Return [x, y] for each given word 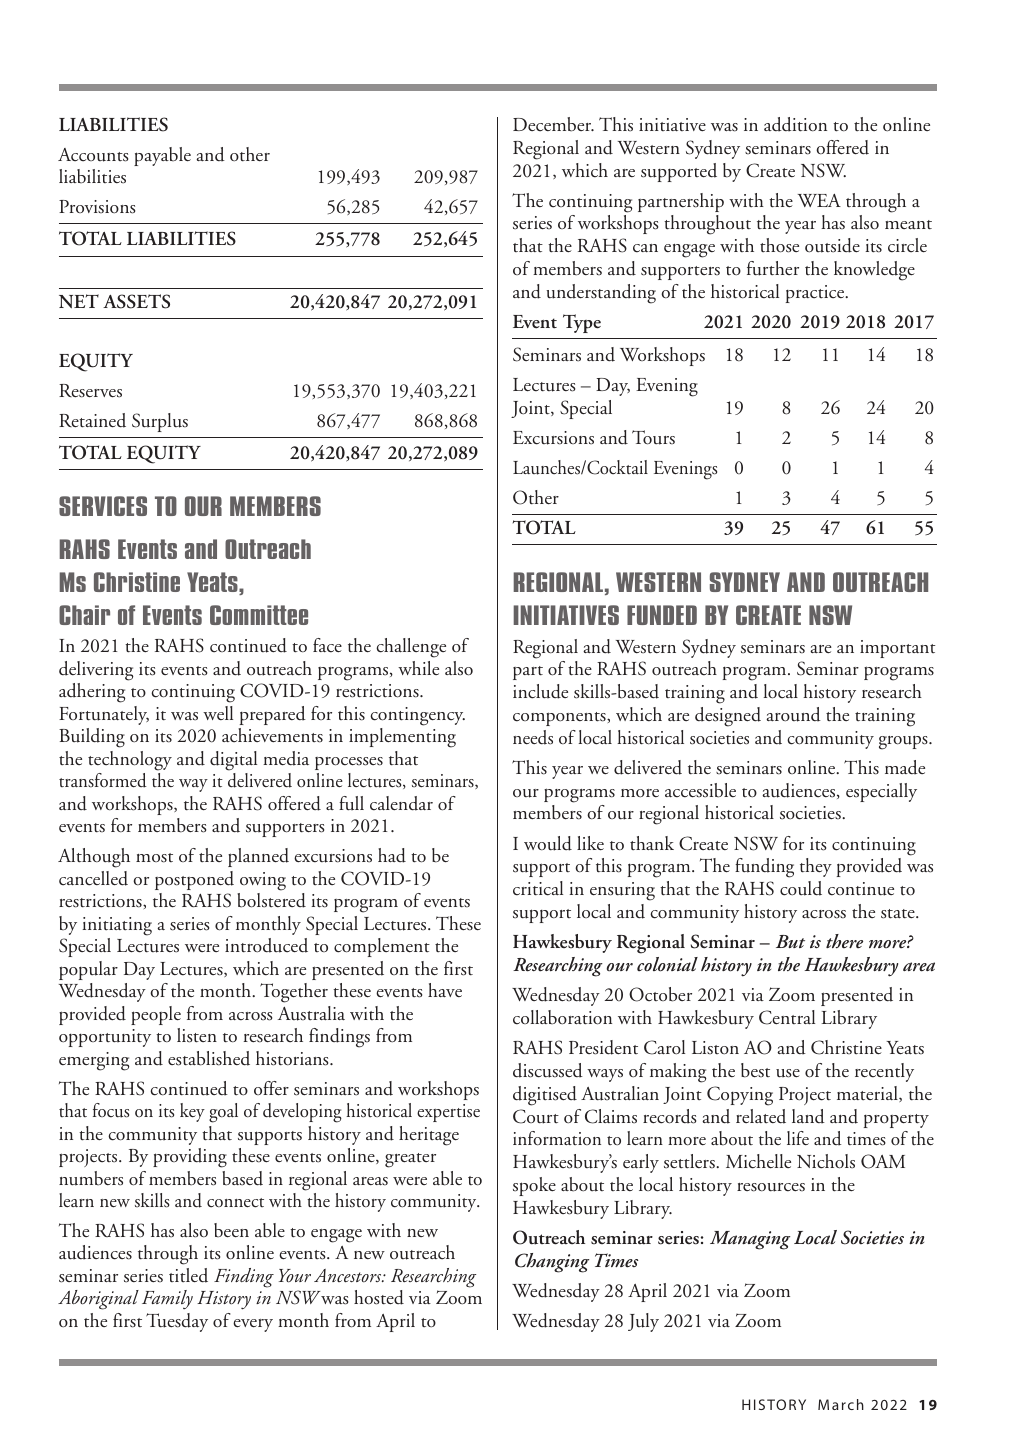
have [445, 990]
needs [533, 737]
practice [816, 294]
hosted [379, 1297]
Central [787, 1017]
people [156, 1015]
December [553, 124]
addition [795, 124]
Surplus [160, 422]
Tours [653, 437]
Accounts [93, 155]
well [218, 713]
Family [167, 1299]
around [793, 714]
